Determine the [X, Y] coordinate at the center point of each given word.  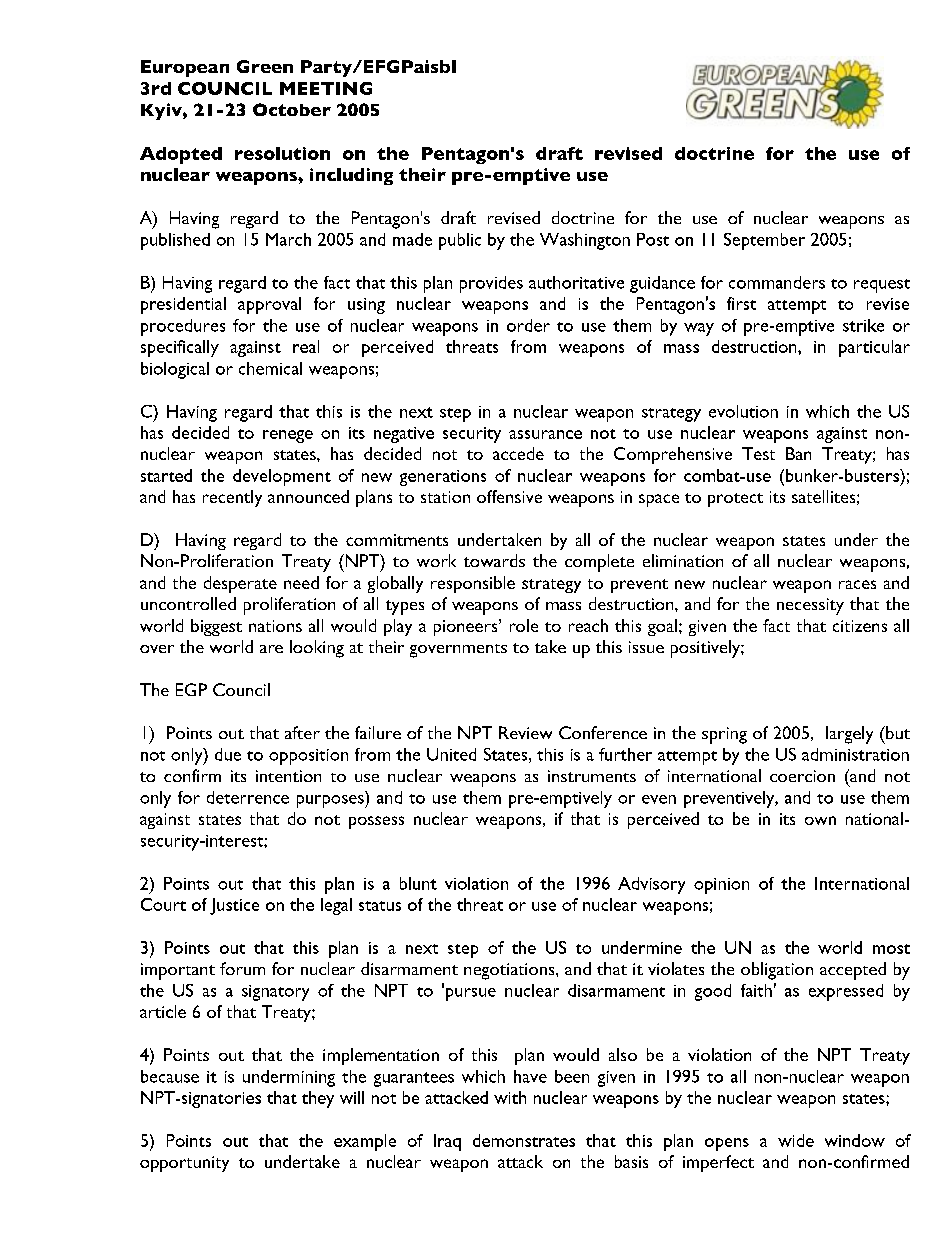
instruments [592, 776]
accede [518, 453]
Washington [585, 241]
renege [288, 436]
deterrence [248, 797]
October [292, 109]
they [318, 1099]
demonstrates [524, 1140]
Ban [798, 453]
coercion [802, 776]
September [764, 241]
